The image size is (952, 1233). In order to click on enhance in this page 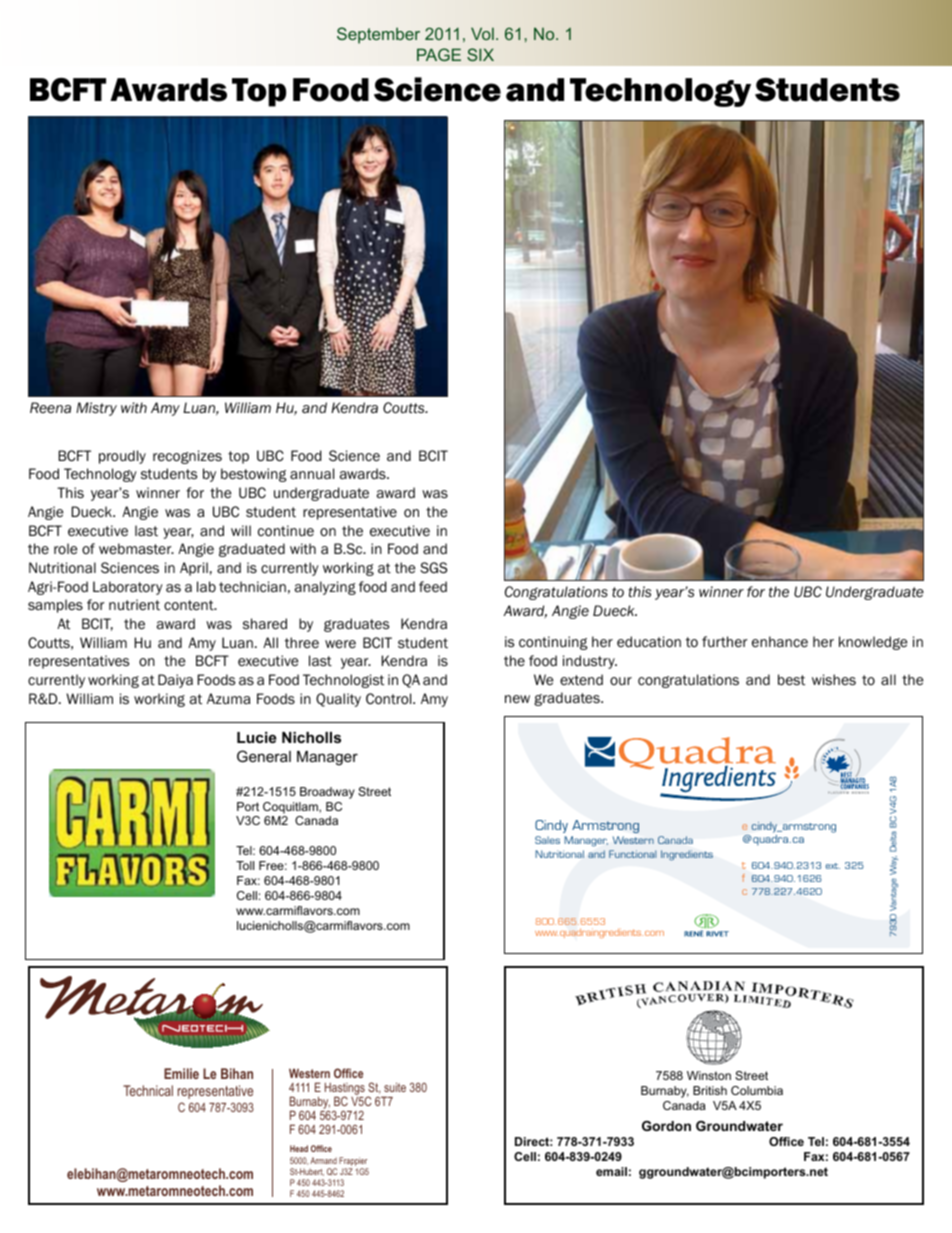, I will do `click(780, 641)`.
